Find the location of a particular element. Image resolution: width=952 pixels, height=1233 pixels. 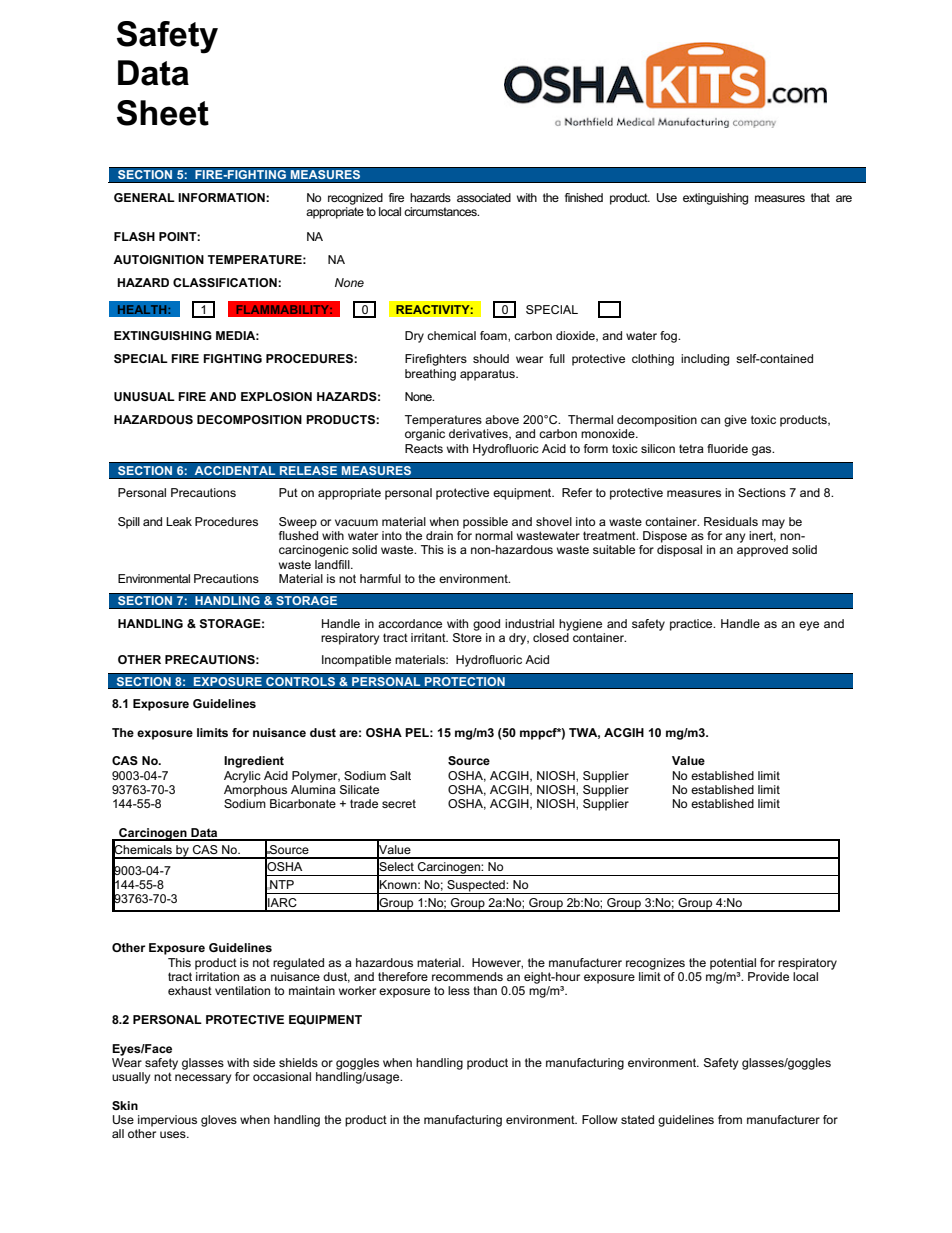

from is located at coordinates (730, 1119).
